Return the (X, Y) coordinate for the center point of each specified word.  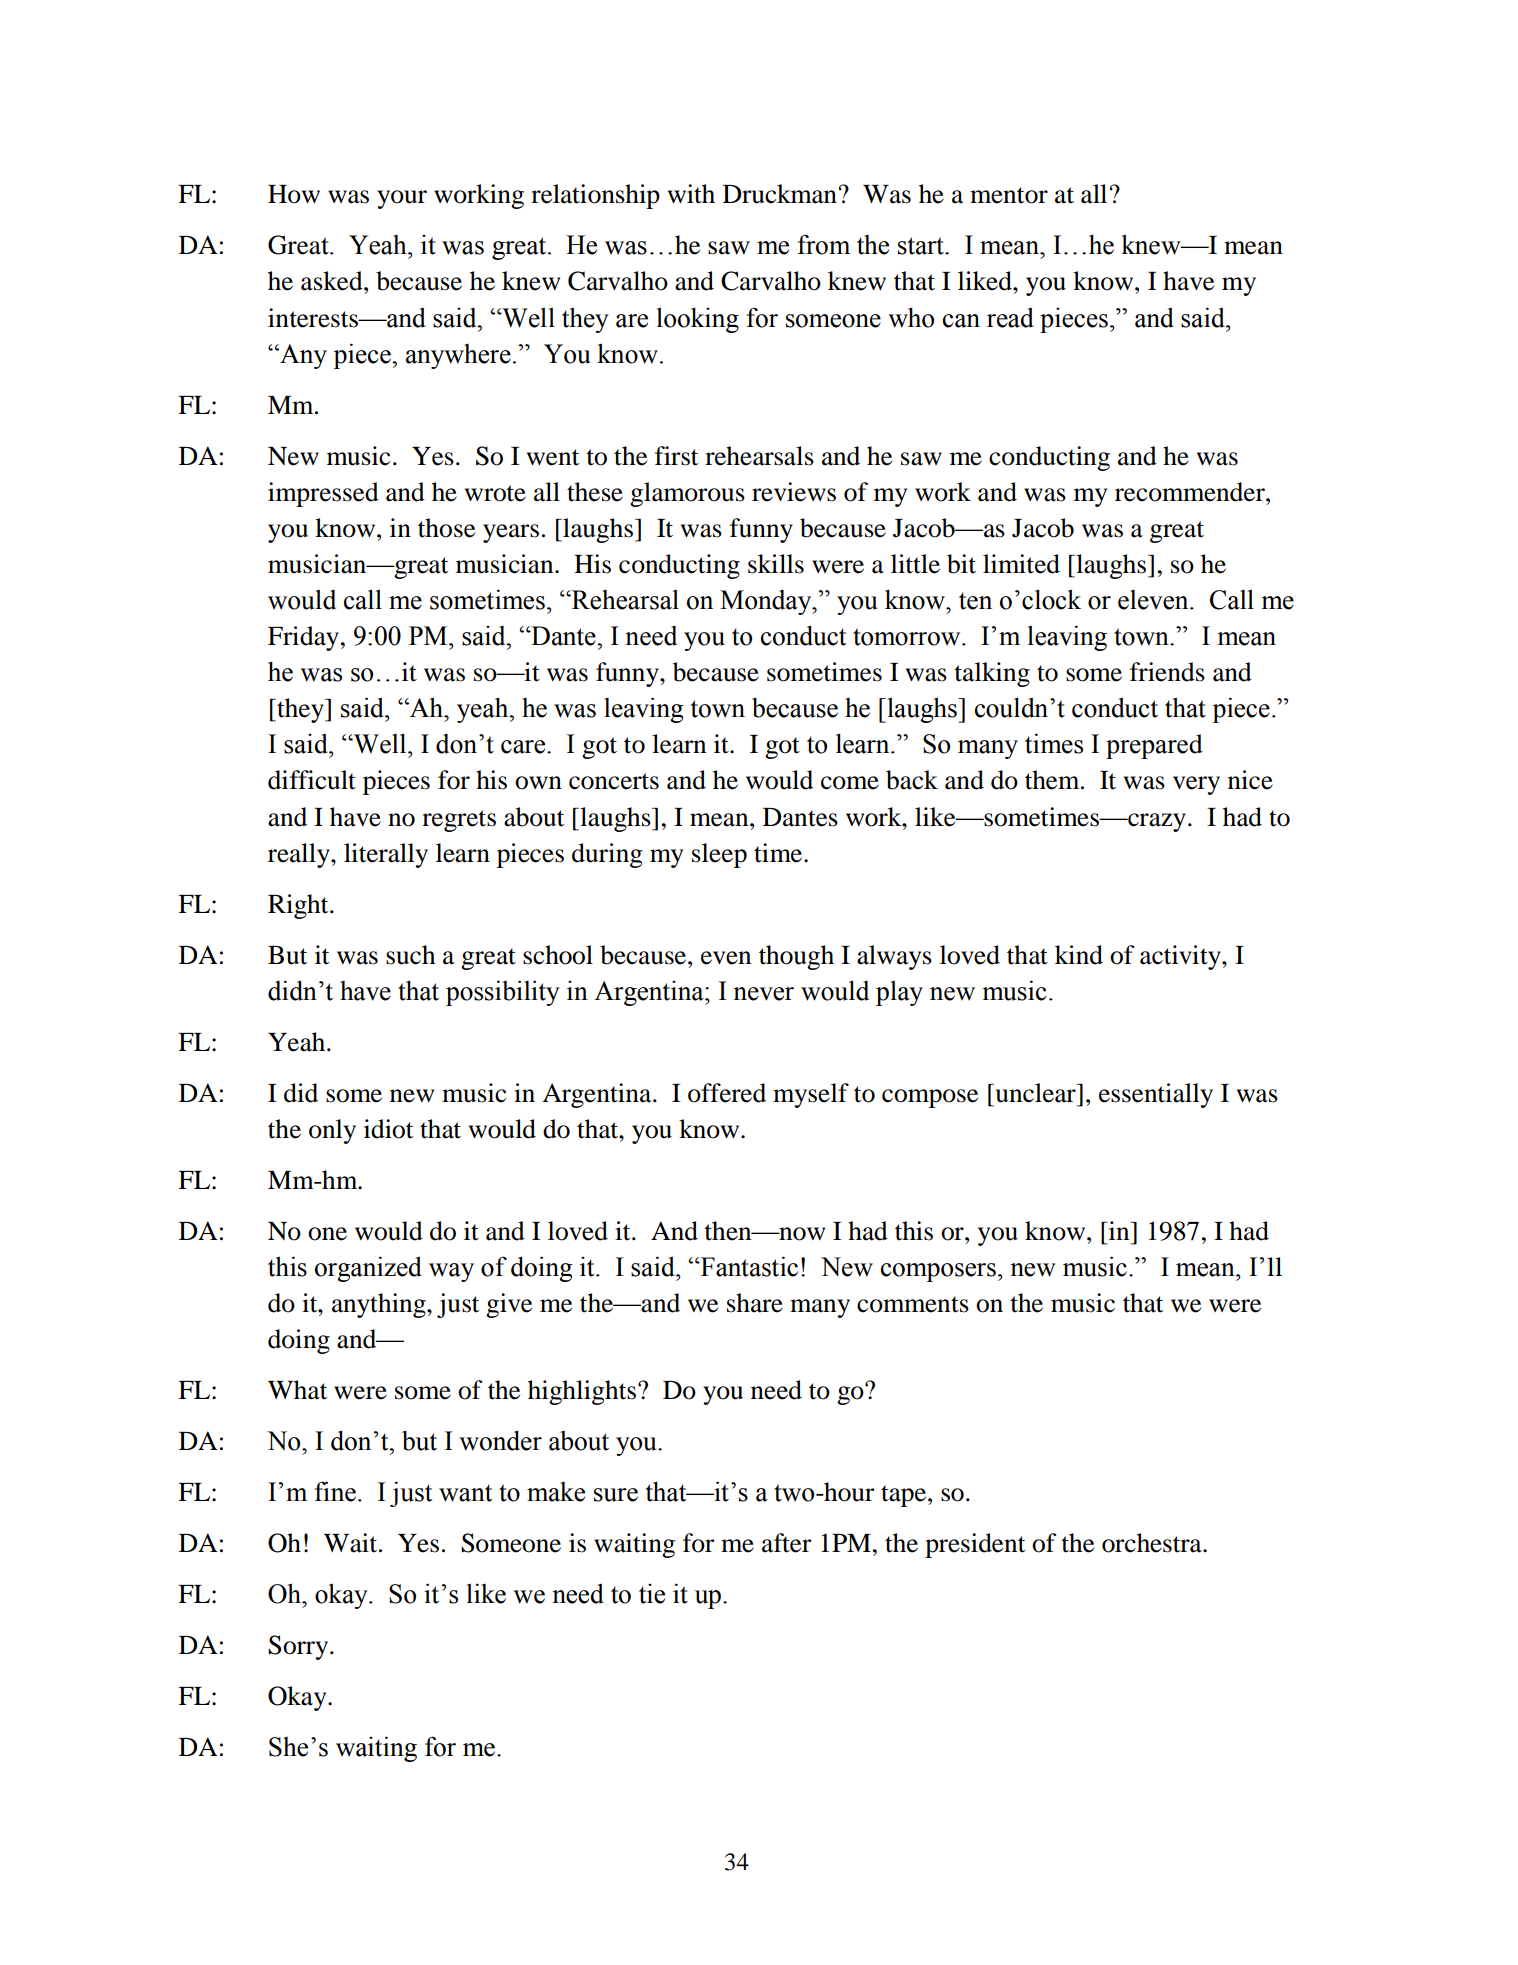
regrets (459, 821)
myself (811, 1095)
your (402, 199)
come (850, 783)
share (755, 1303)
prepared (1154, 746)
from (824, 244)
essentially (1156, 1095)
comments (913, 1304)
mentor (1009, 195)
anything (380, 1305)
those (446, 528)
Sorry (299, 1647)
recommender (1191, 492)
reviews (794, 492)
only (332, 1131)
